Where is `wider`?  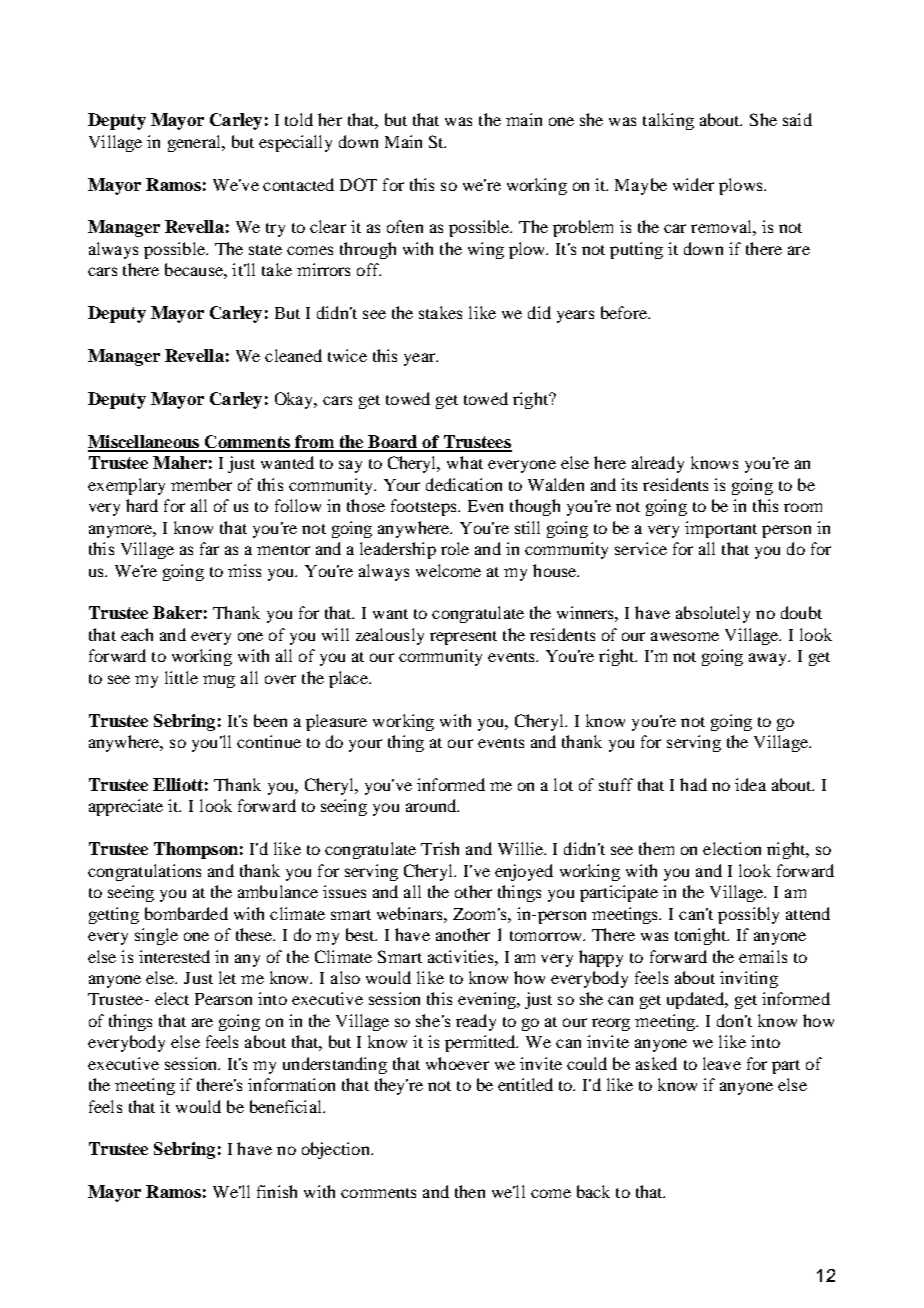 wider is located at coordinates (693, 184).
